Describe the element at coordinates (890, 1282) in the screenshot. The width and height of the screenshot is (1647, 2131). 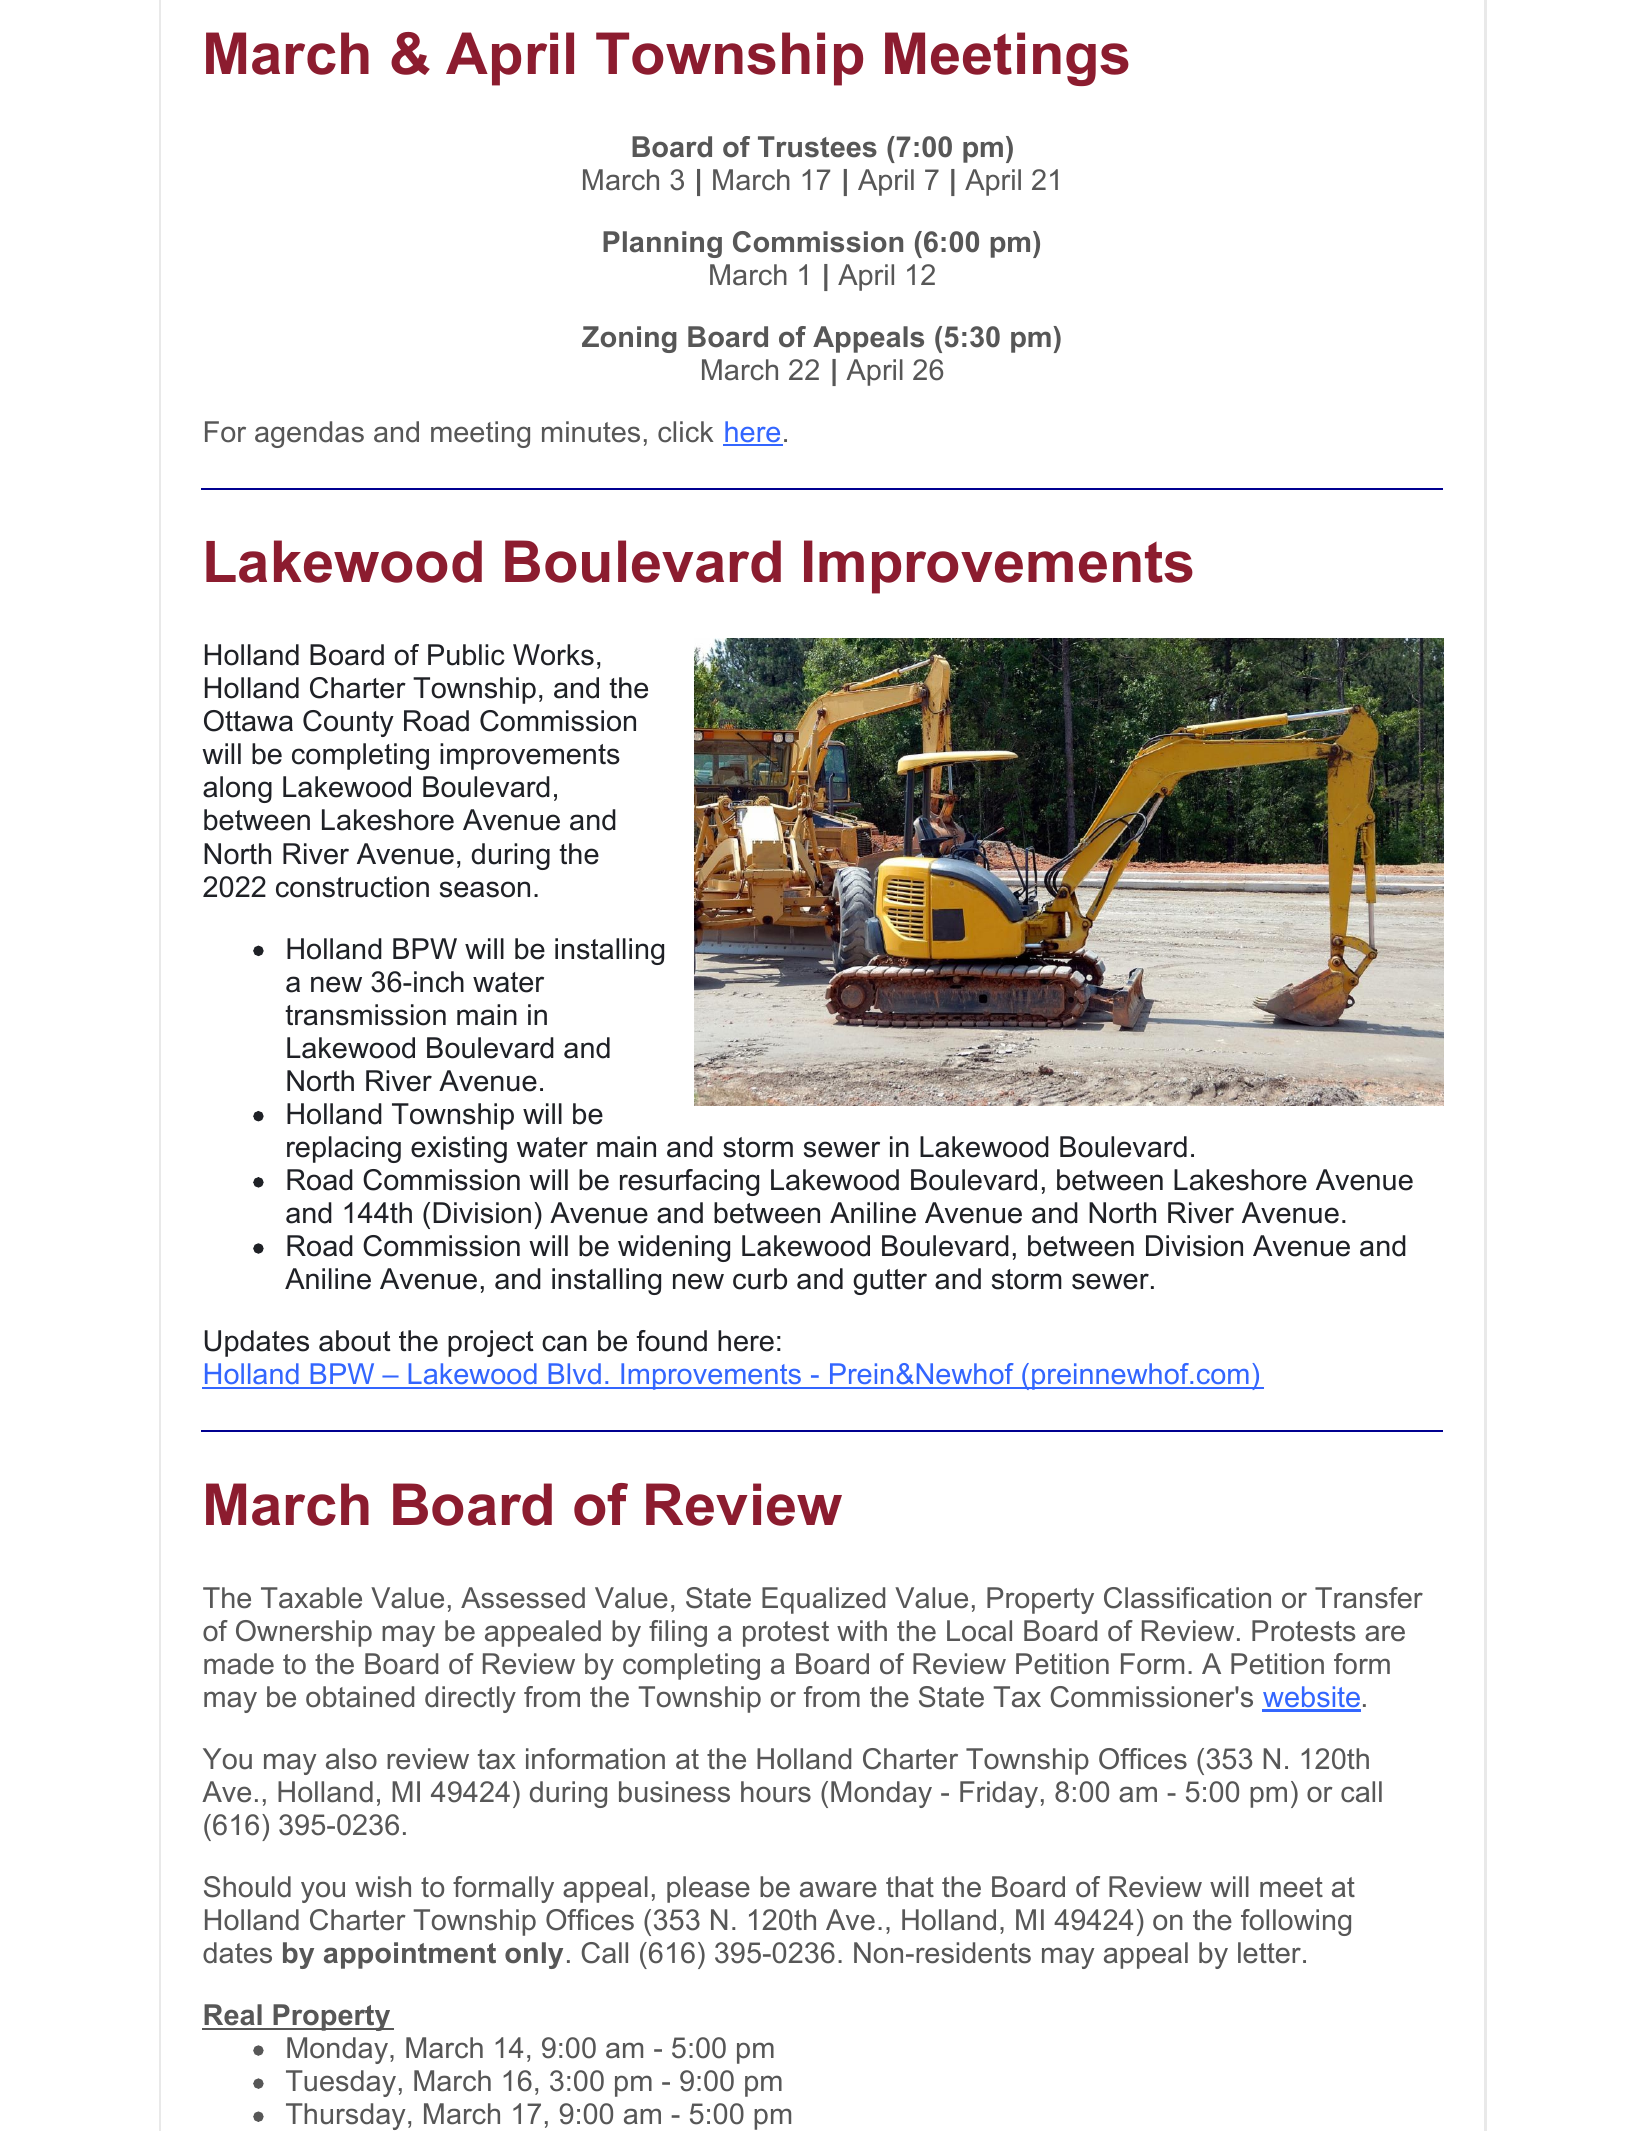
I see `gutter` at that location.
